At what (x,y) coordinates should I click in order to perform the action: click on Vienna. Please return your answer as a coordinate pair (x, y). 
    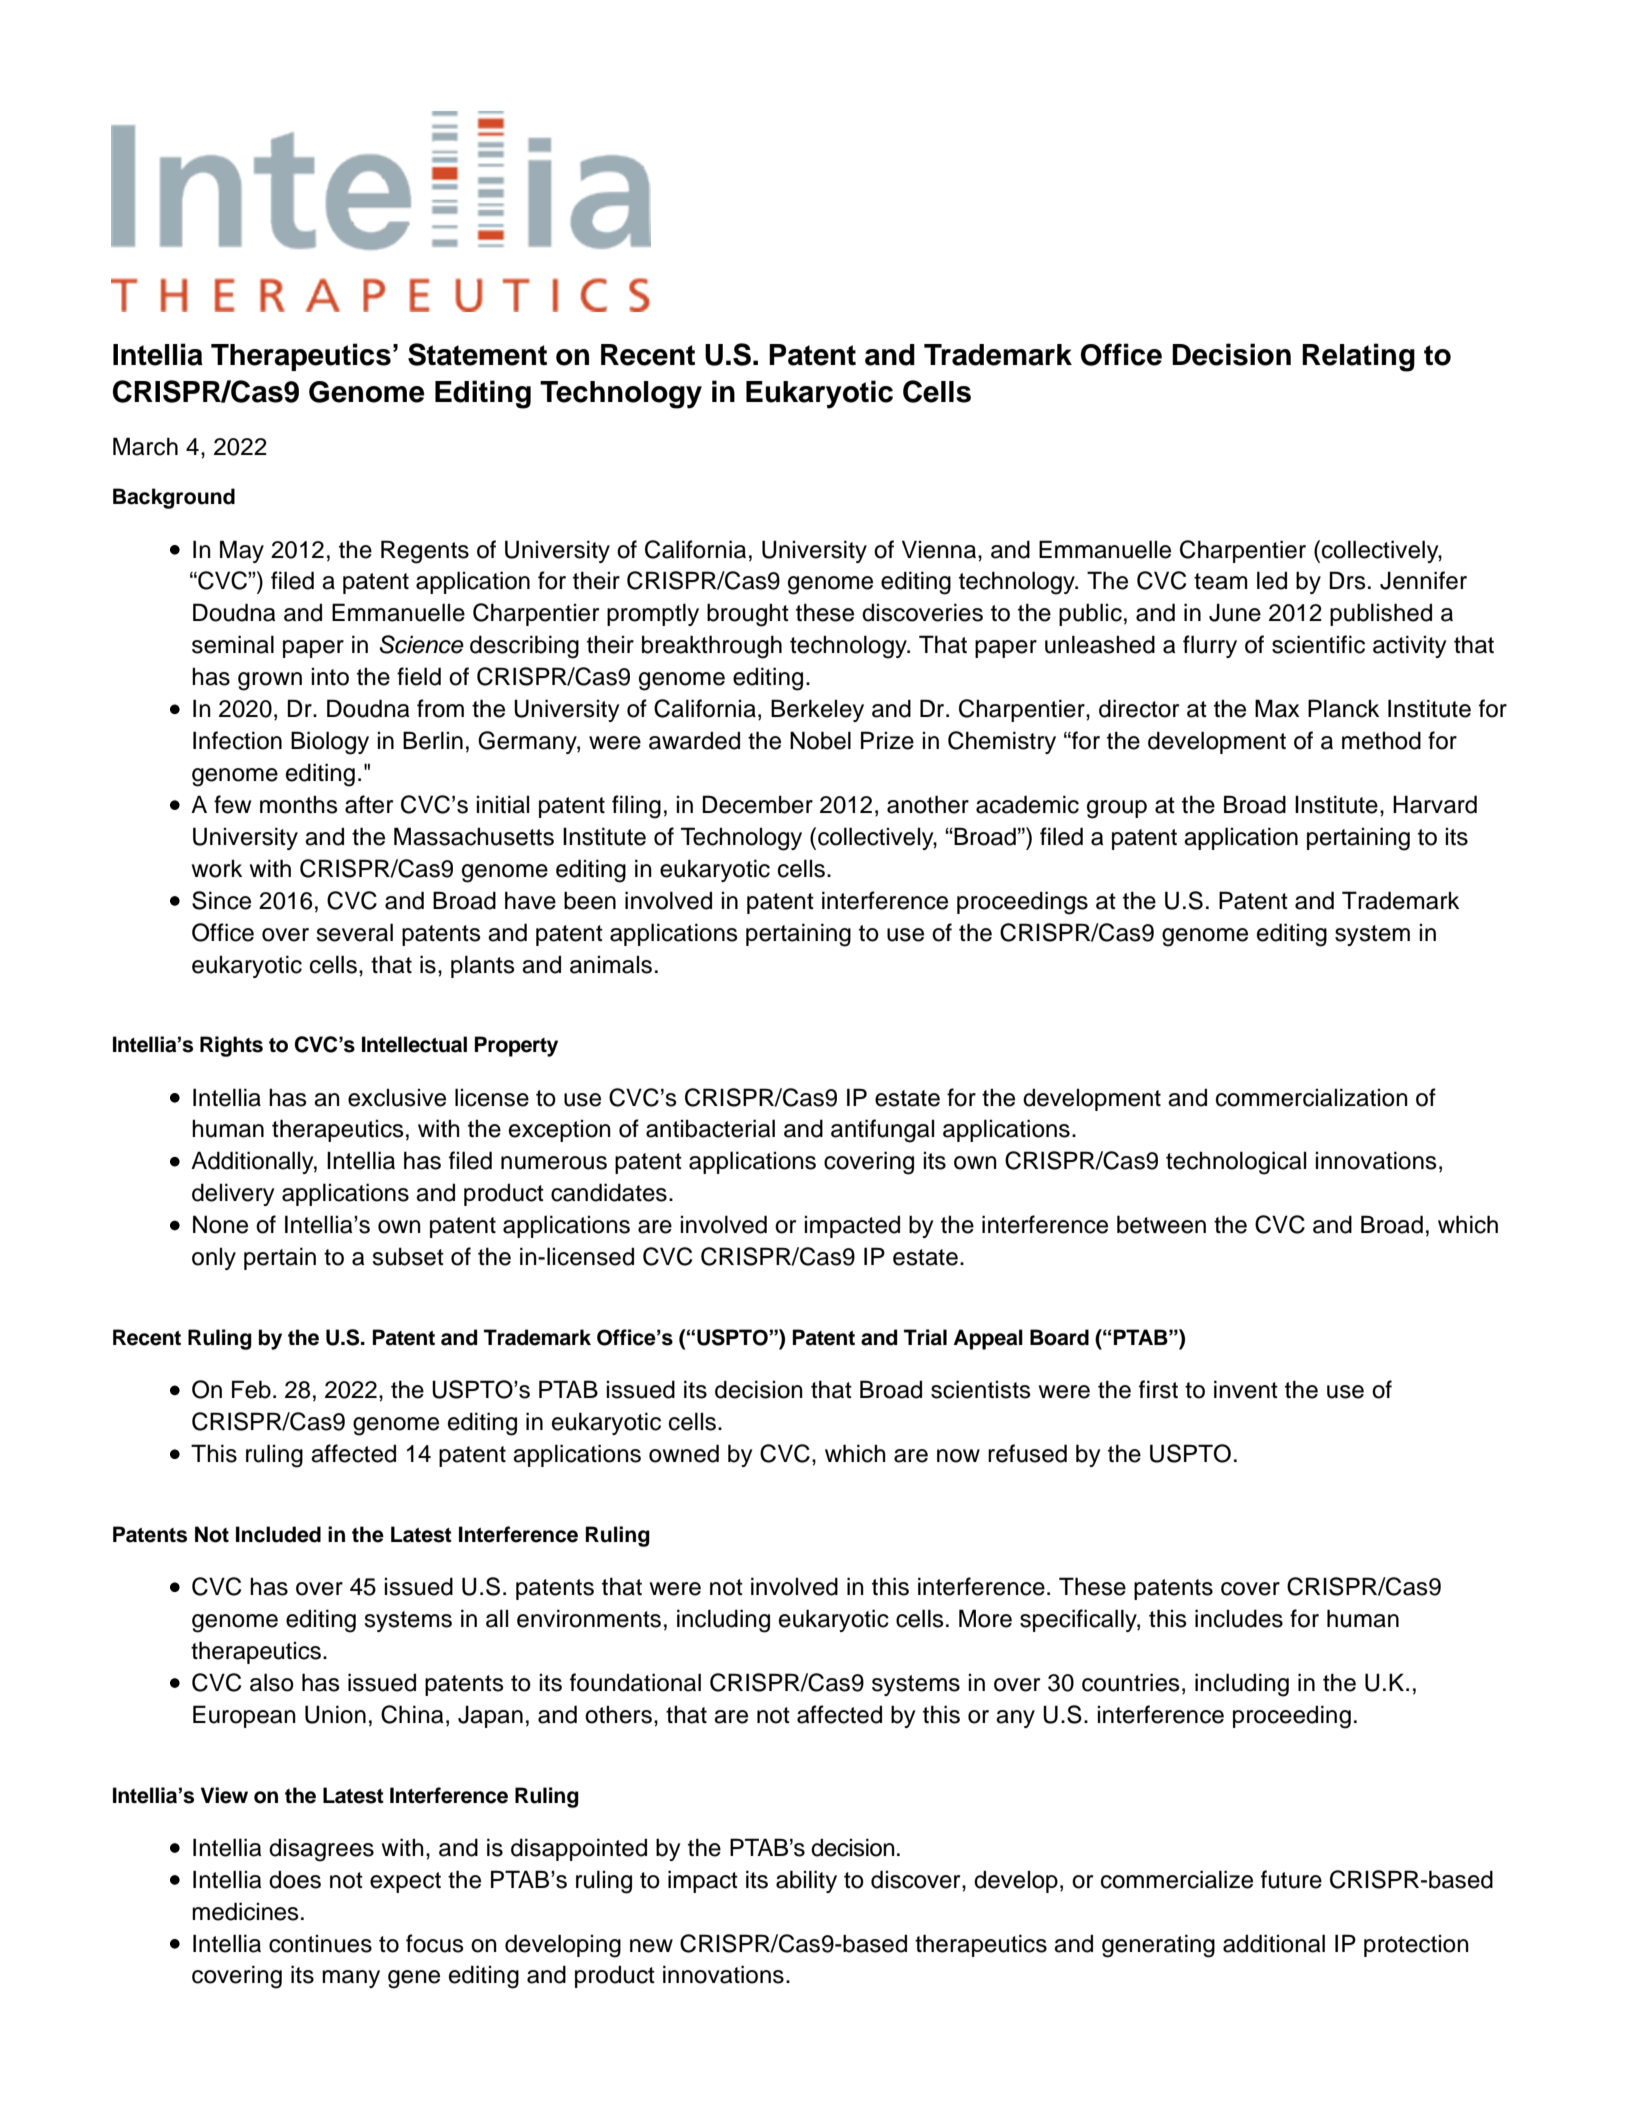
    Looking at the image, I should click on (940, 549).
